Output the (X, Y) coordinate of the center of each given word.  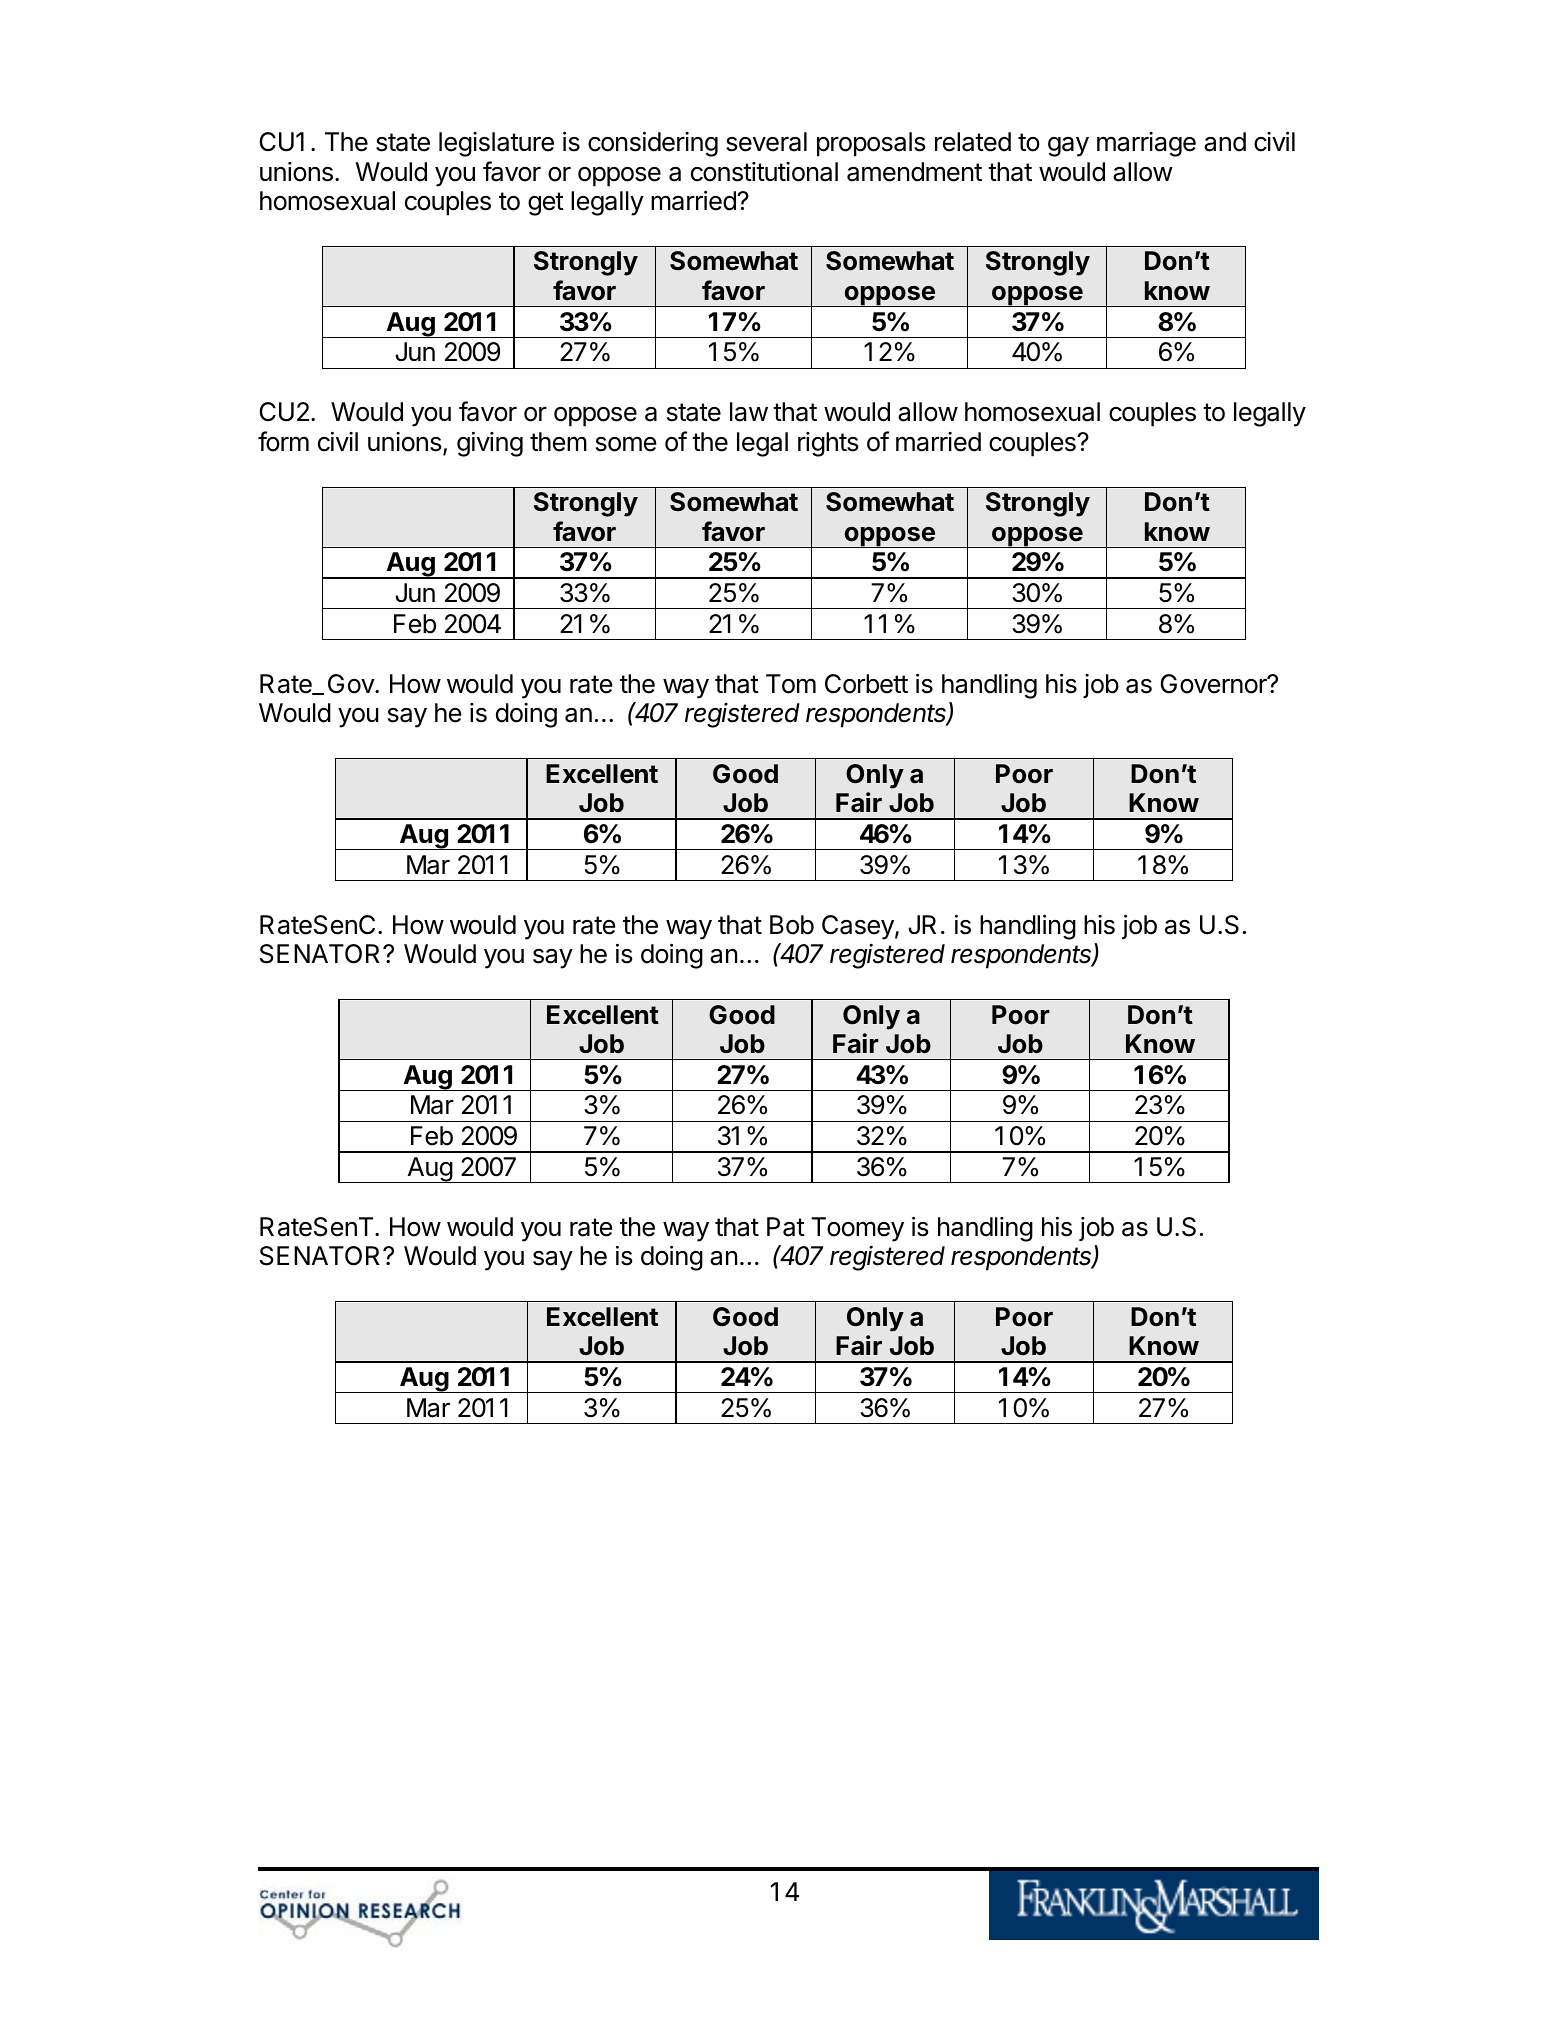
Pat (786, 1227)
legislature (496, 144)
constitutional (764, 172)
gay (1068, 147)
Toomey (857, 1229)
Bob (792, 925)
